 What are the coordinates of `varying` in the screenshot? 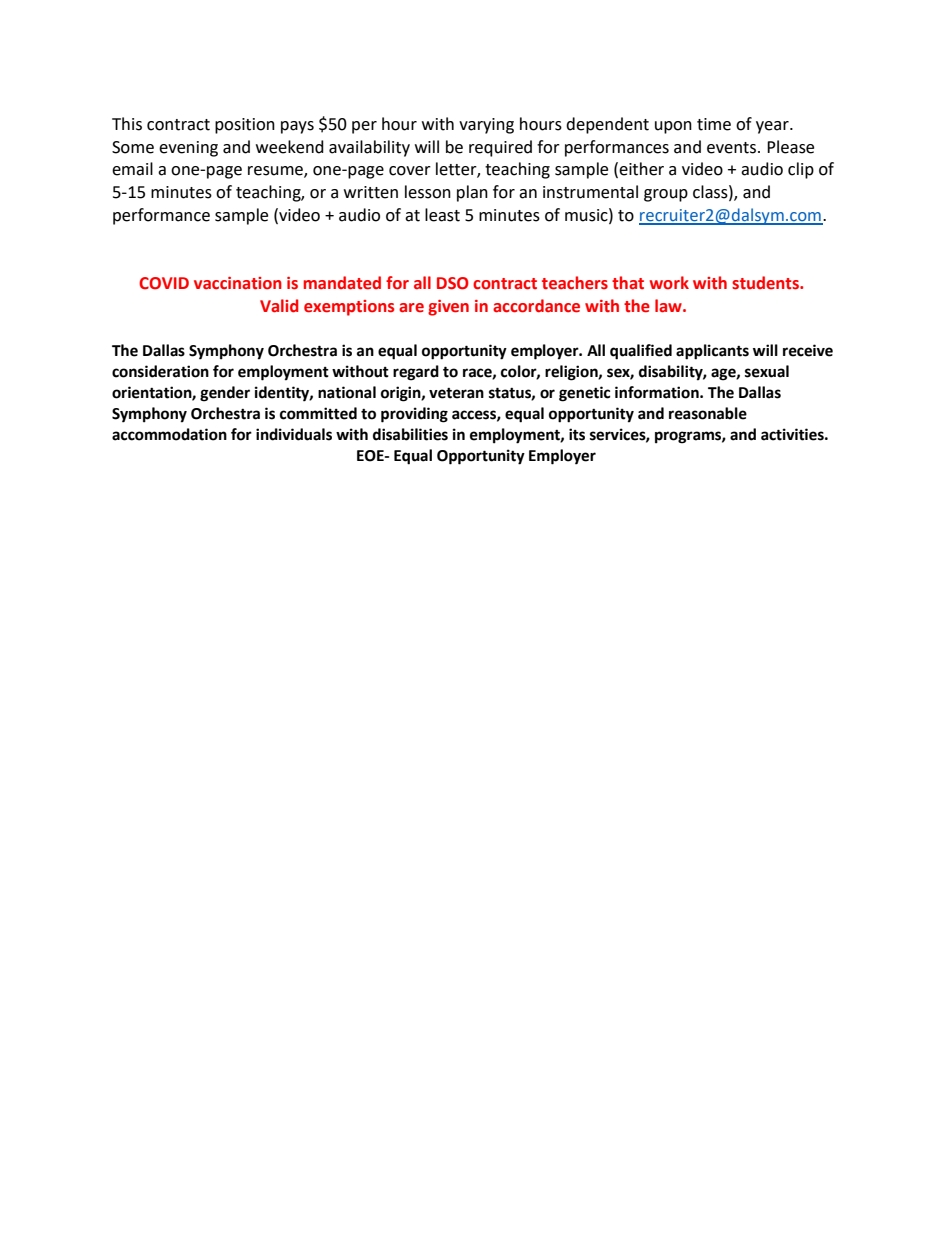 It's located at (486, 126).
